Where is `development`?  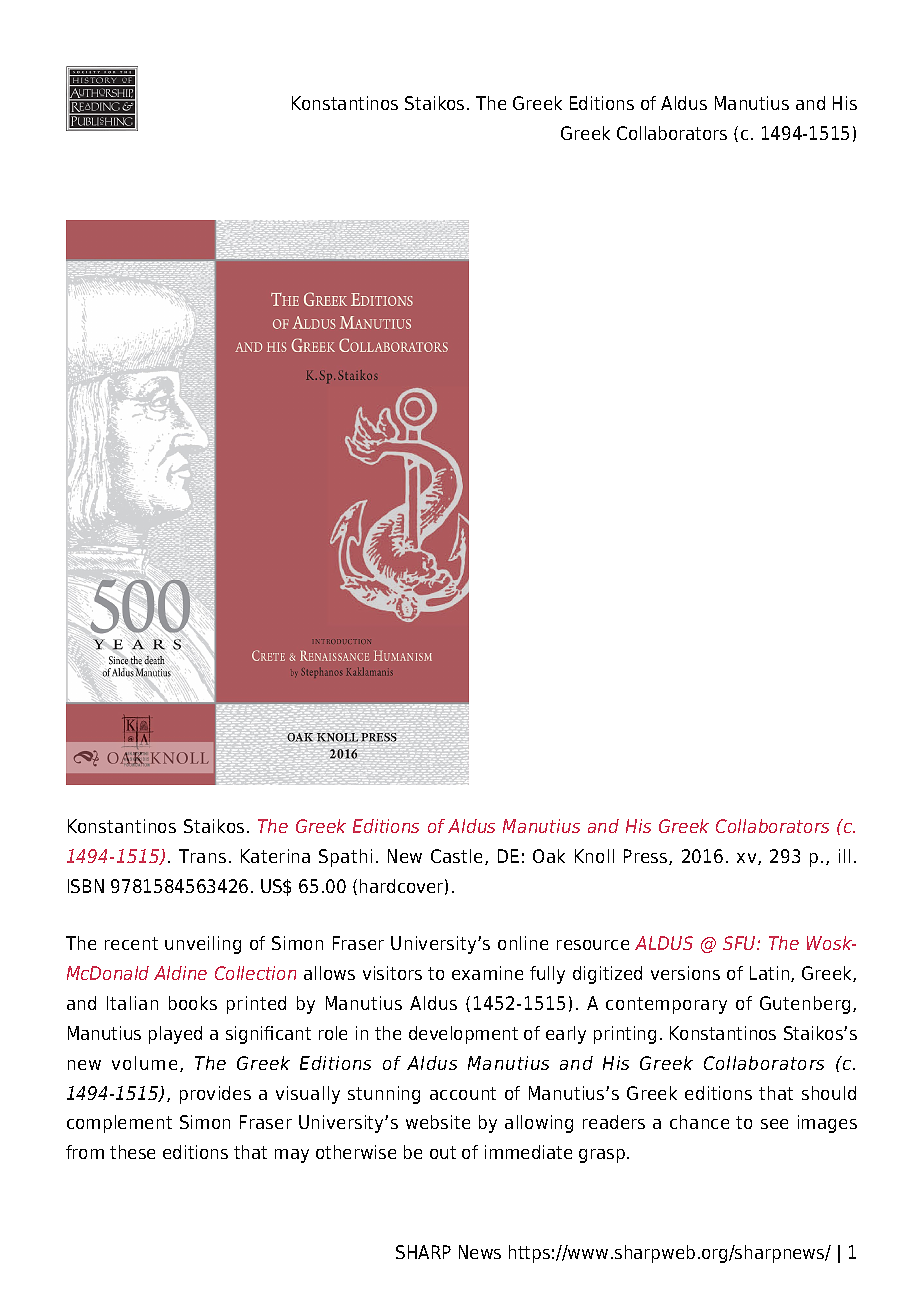 development is located at coordinates (463, 1035).
